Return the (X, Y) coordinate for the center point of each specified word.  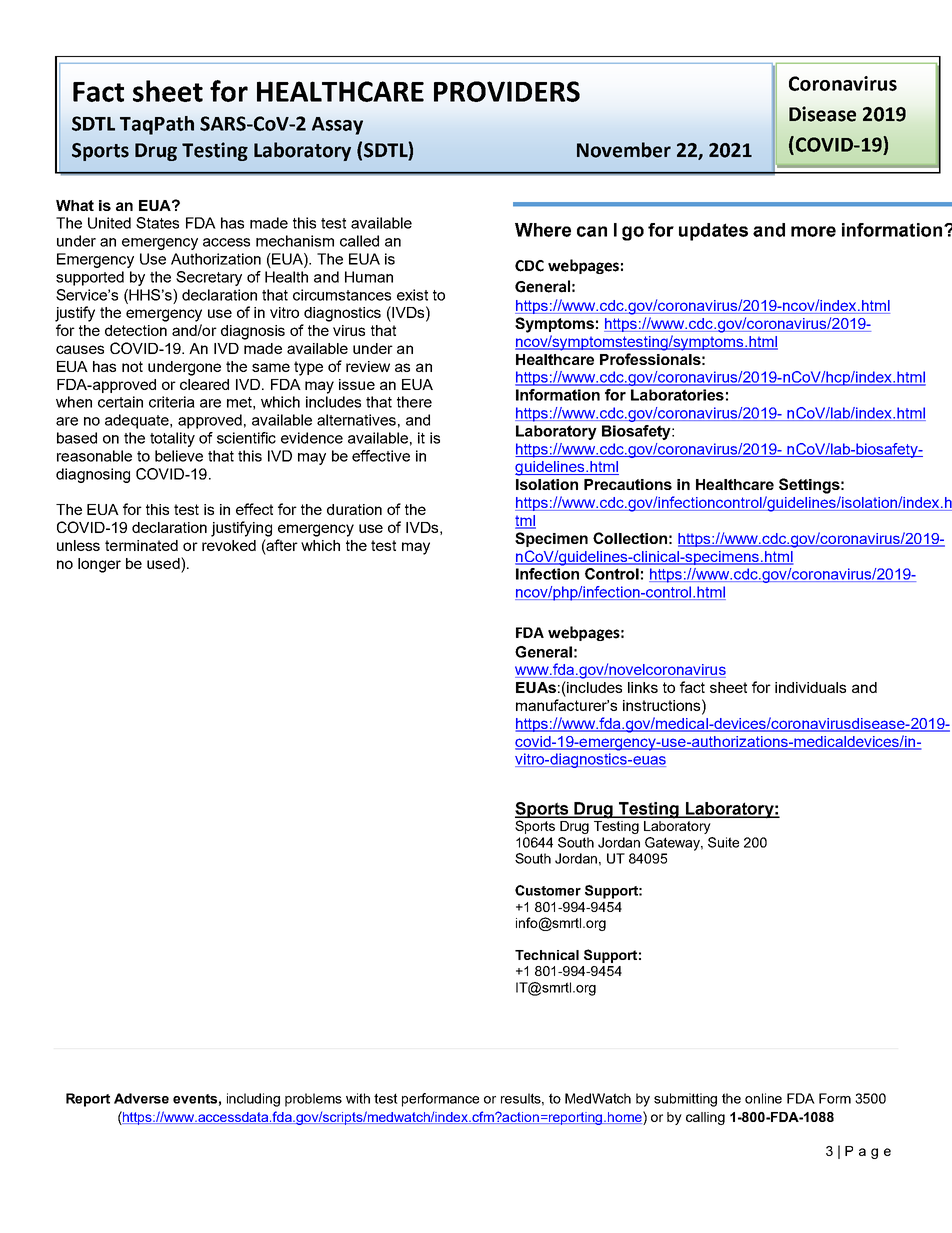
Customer (548, 890)
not (132, 366)
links (643, 687)
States (157, 223)
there (414, 402)
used (164, 563)
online (763, 1098)
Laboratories (677, 395)
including (253, 1100)
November (624, 150)
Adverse (141, 1098)
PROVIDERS (507, 91)
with (358, 1098)
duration (354, 509)
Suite (723, 842)
